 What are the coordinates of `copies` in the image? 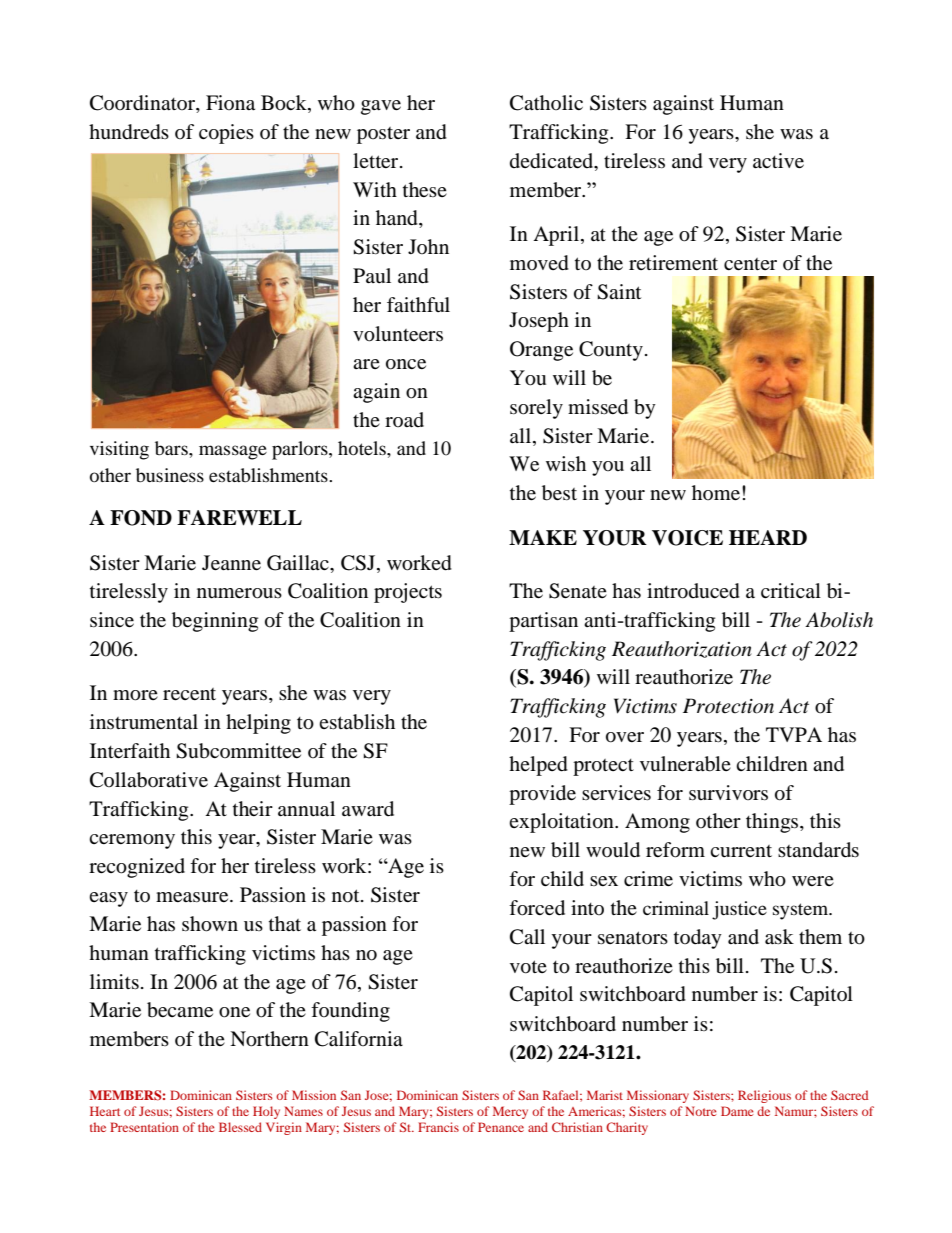 It's located at (226, 134).
